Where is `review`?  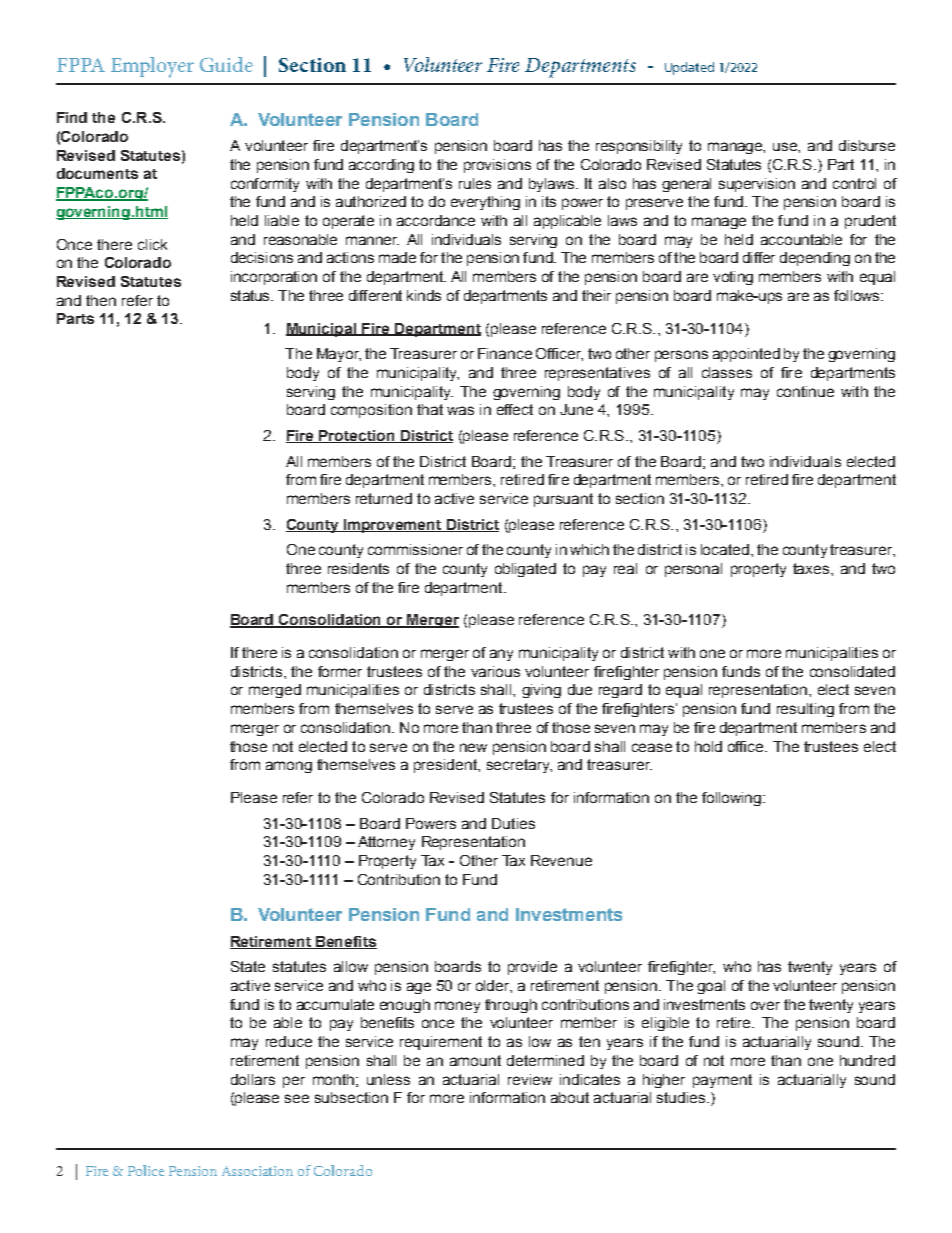
review is located at coordinates (530, 1079).
